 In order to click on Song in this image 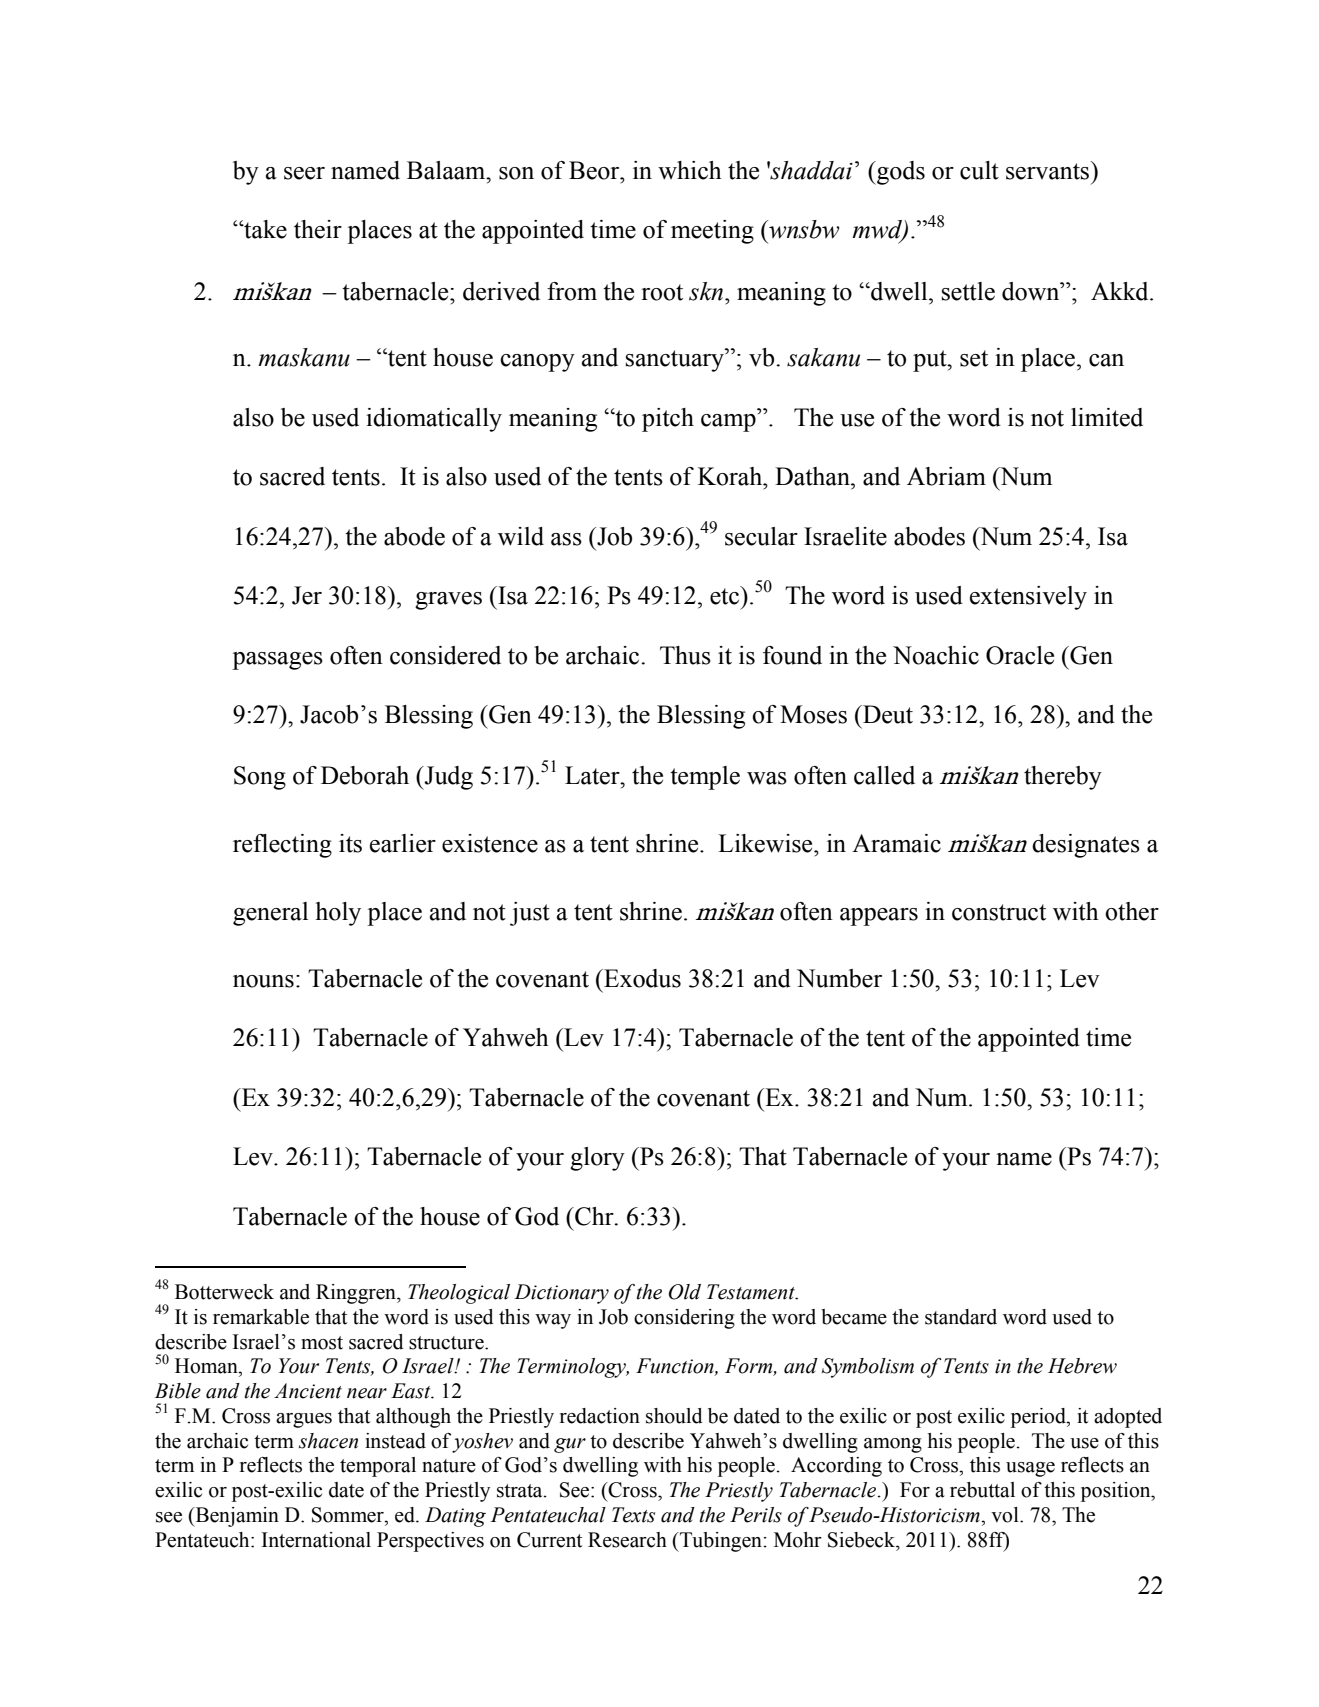, I will do `click(260, 778)`.
